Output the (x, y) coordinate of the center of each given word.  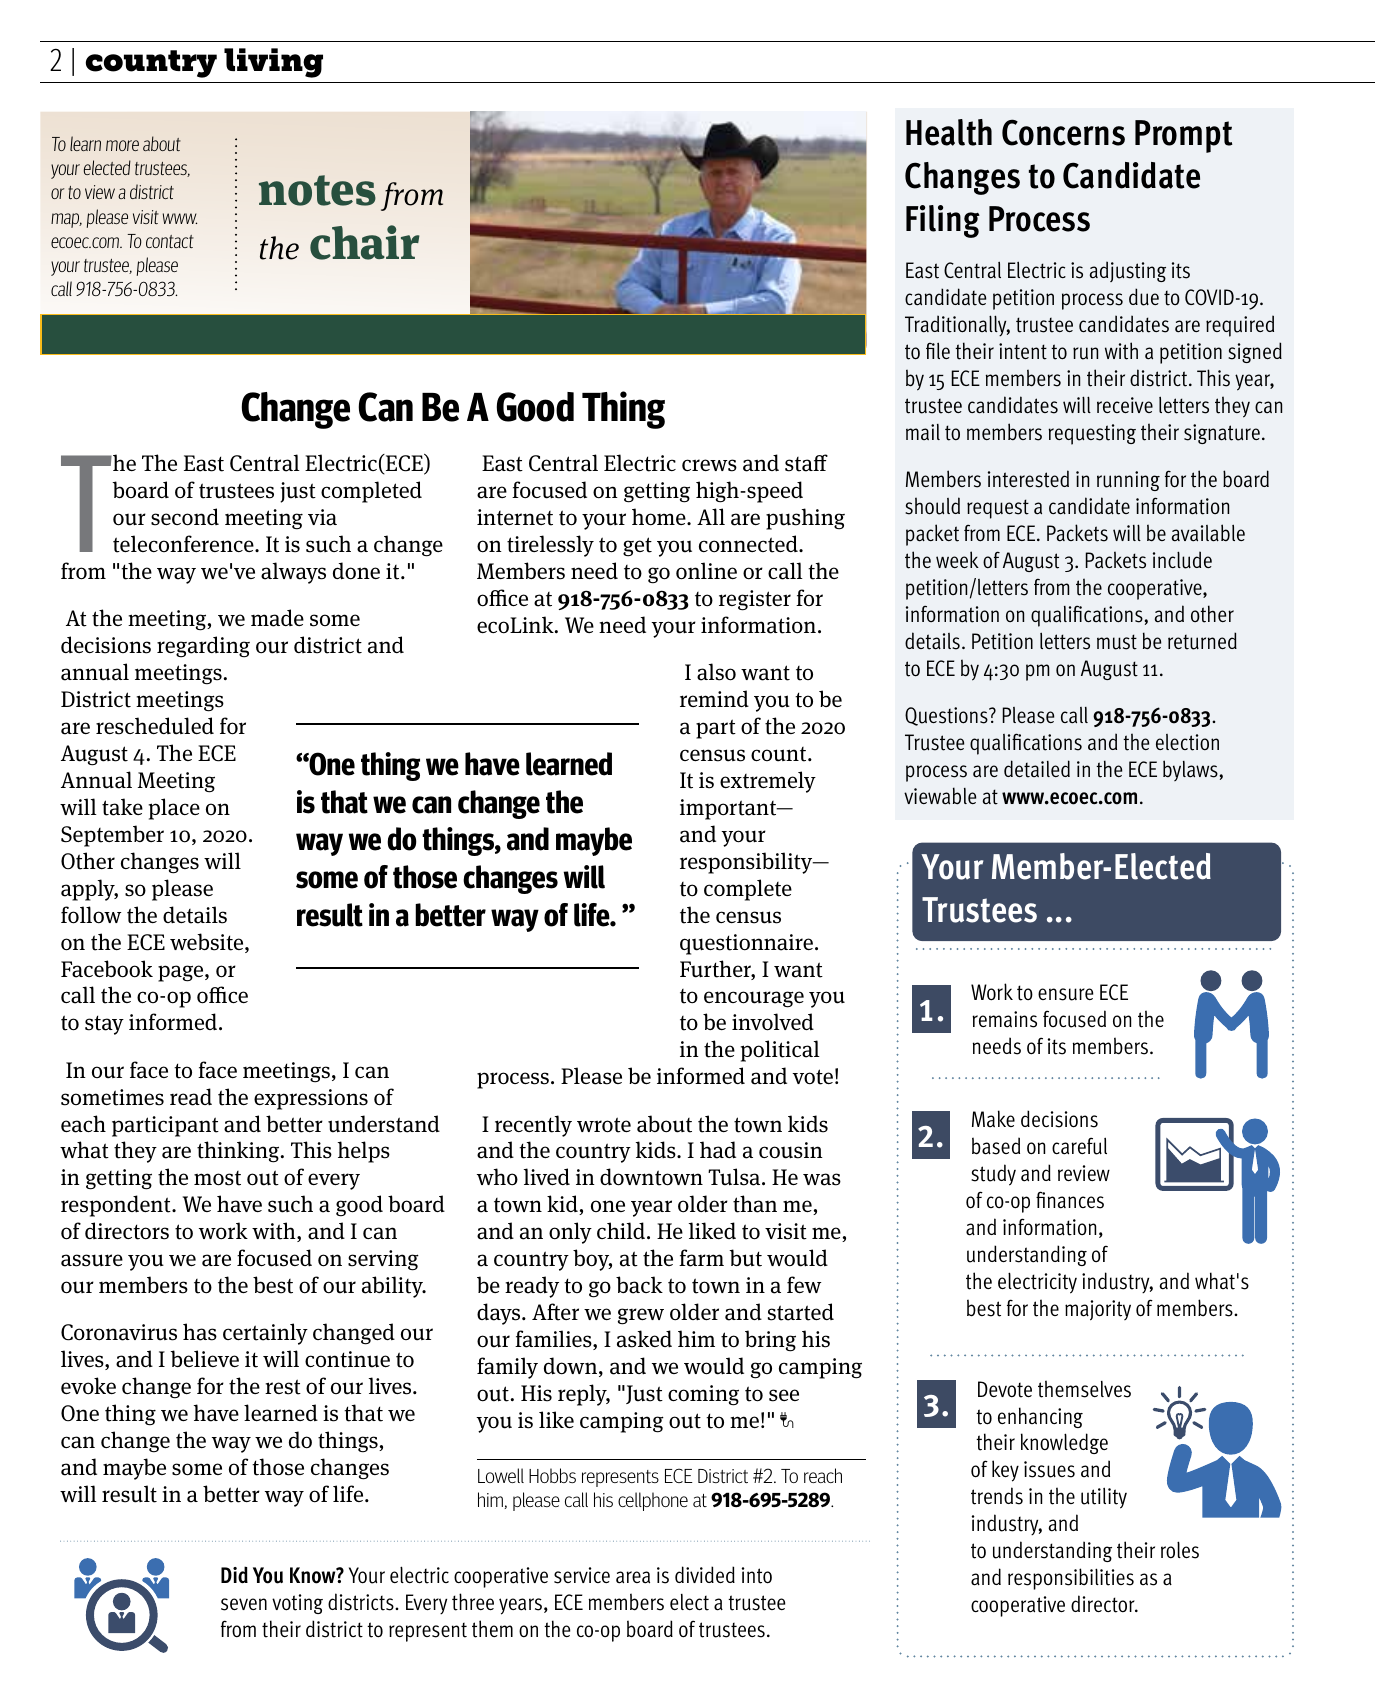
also (716, 672)
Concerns (1063, 132)
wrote (604, 1125)
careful (1079, 1146)
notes (317, 190)
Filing (943, 221)
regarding (203, 647)
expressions (311, 1099)
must (1117, 642)
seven (244, 1604)
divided (705, 1574)
